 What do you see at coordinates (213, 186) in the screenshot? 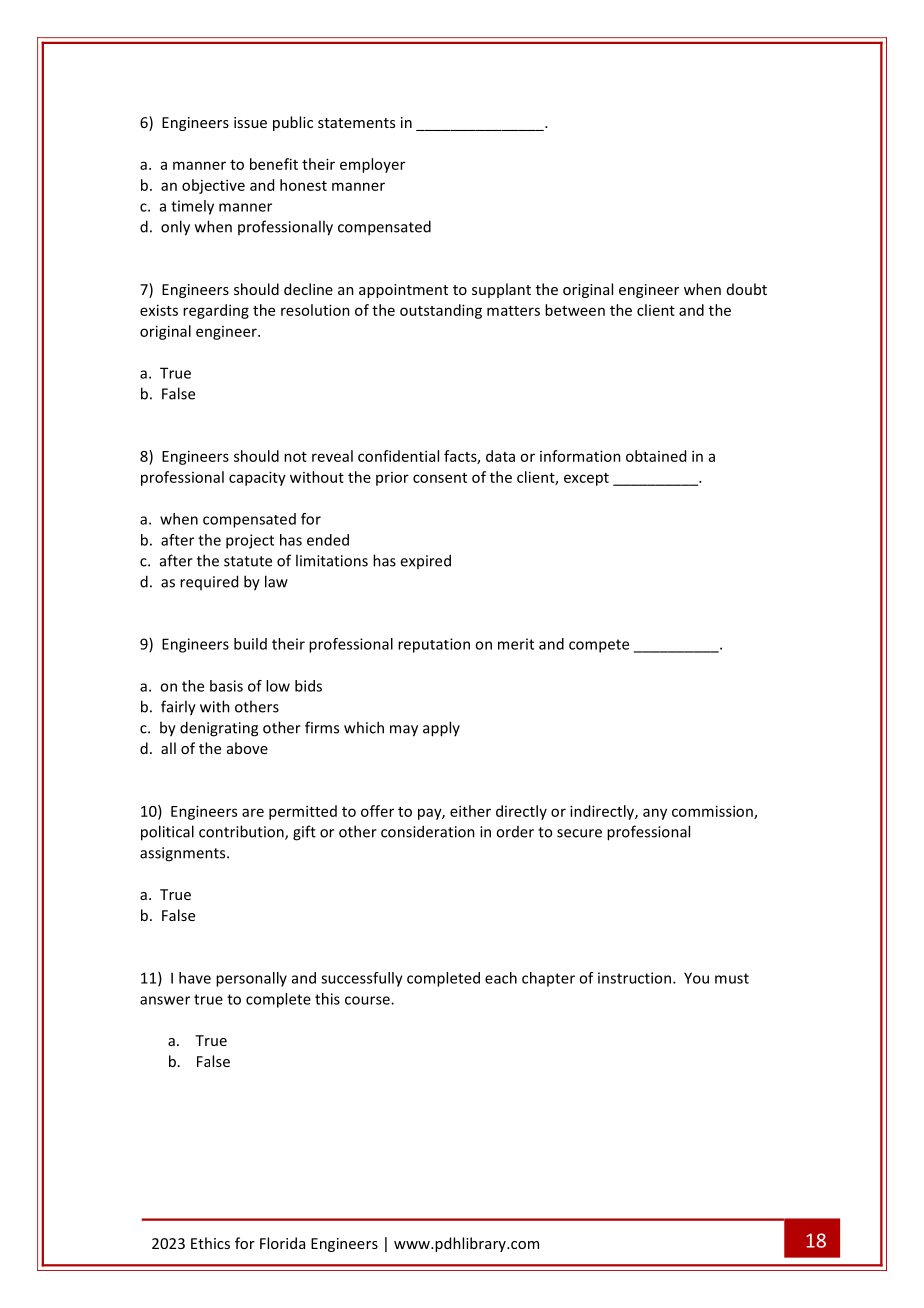
I see `objective` at bounding box center [213, 186].
